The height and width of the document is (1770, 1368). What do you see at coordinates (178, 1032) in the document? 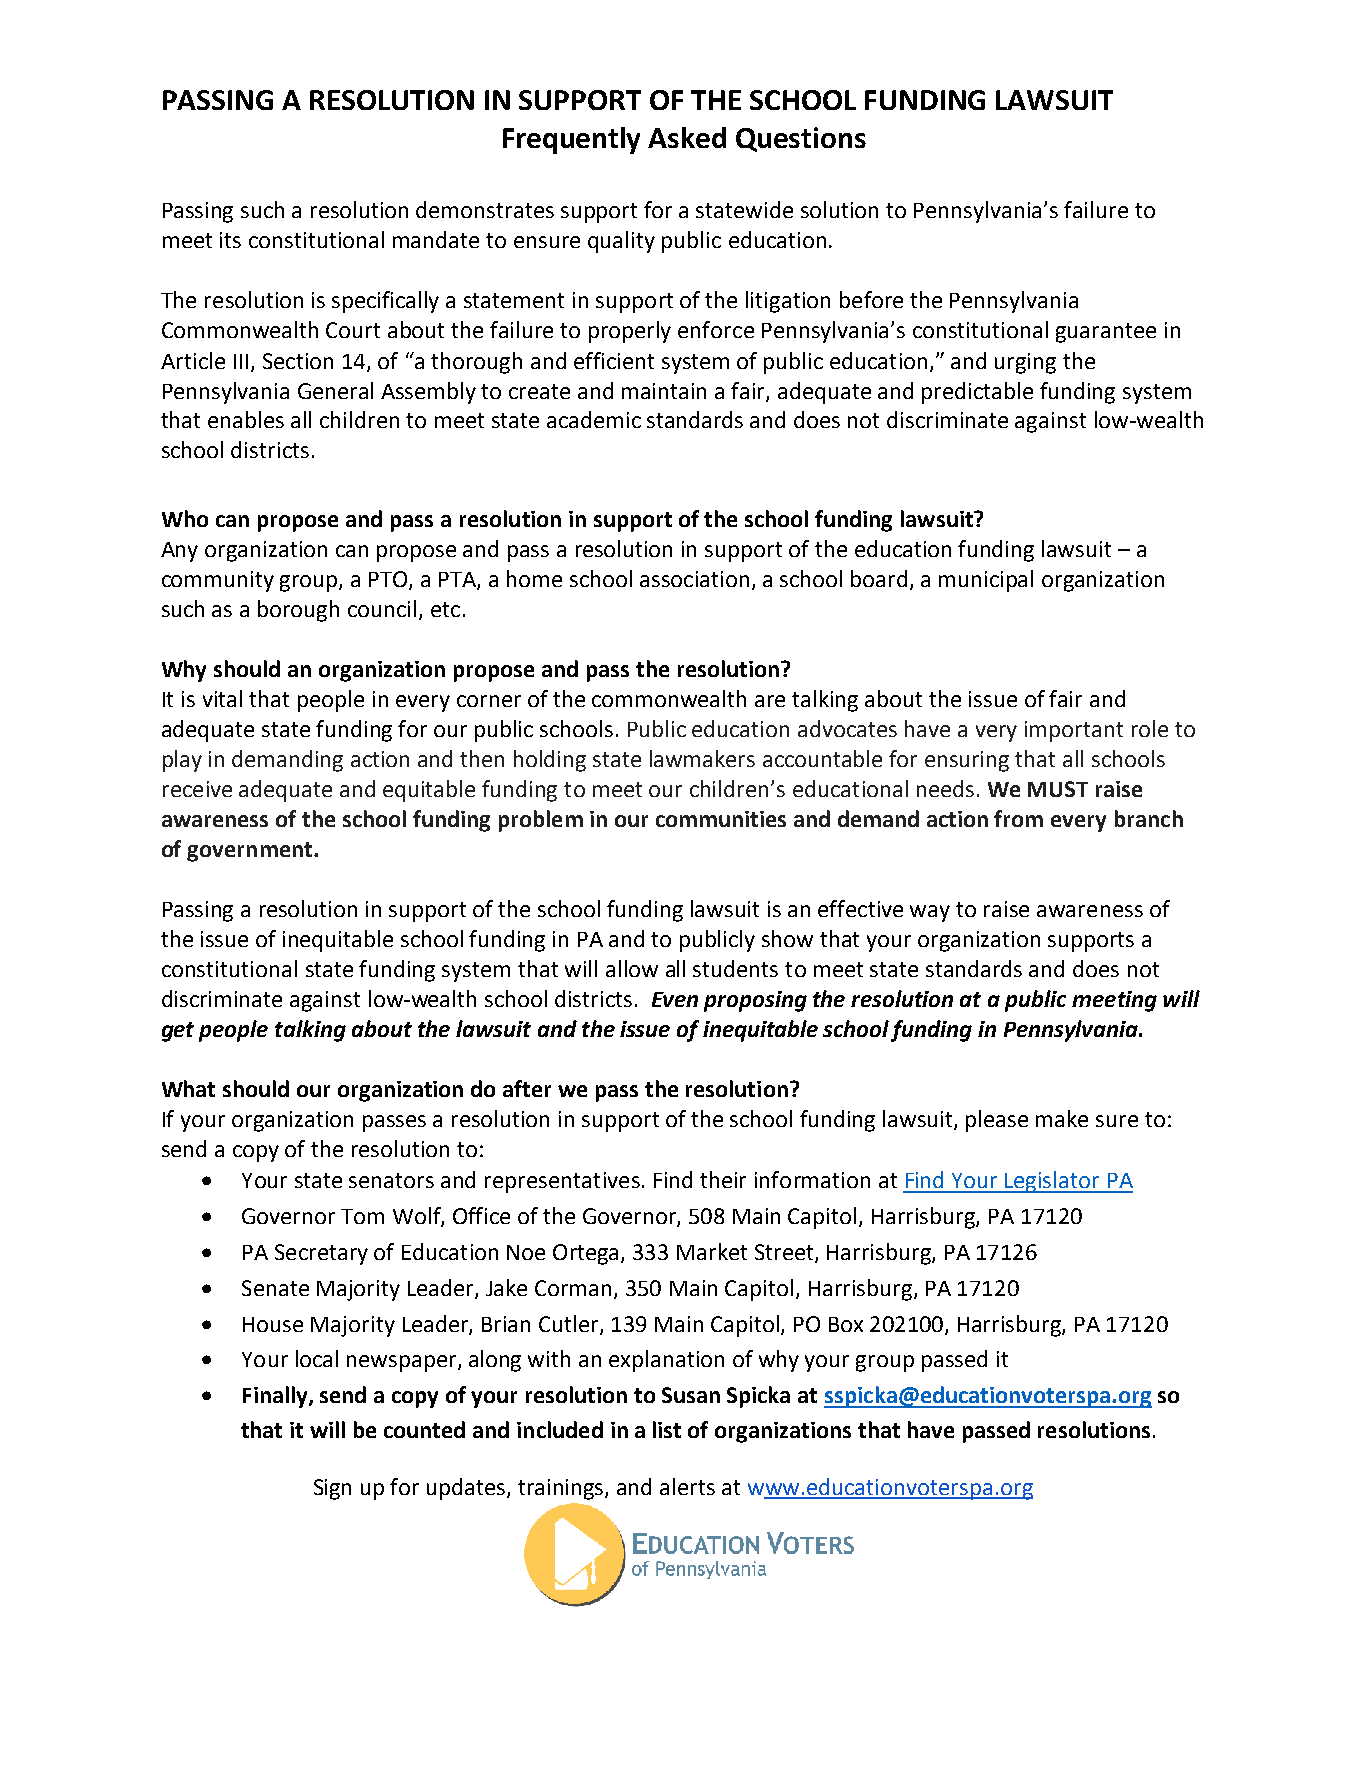
I see `get` at bounding box center [178, 1032].
